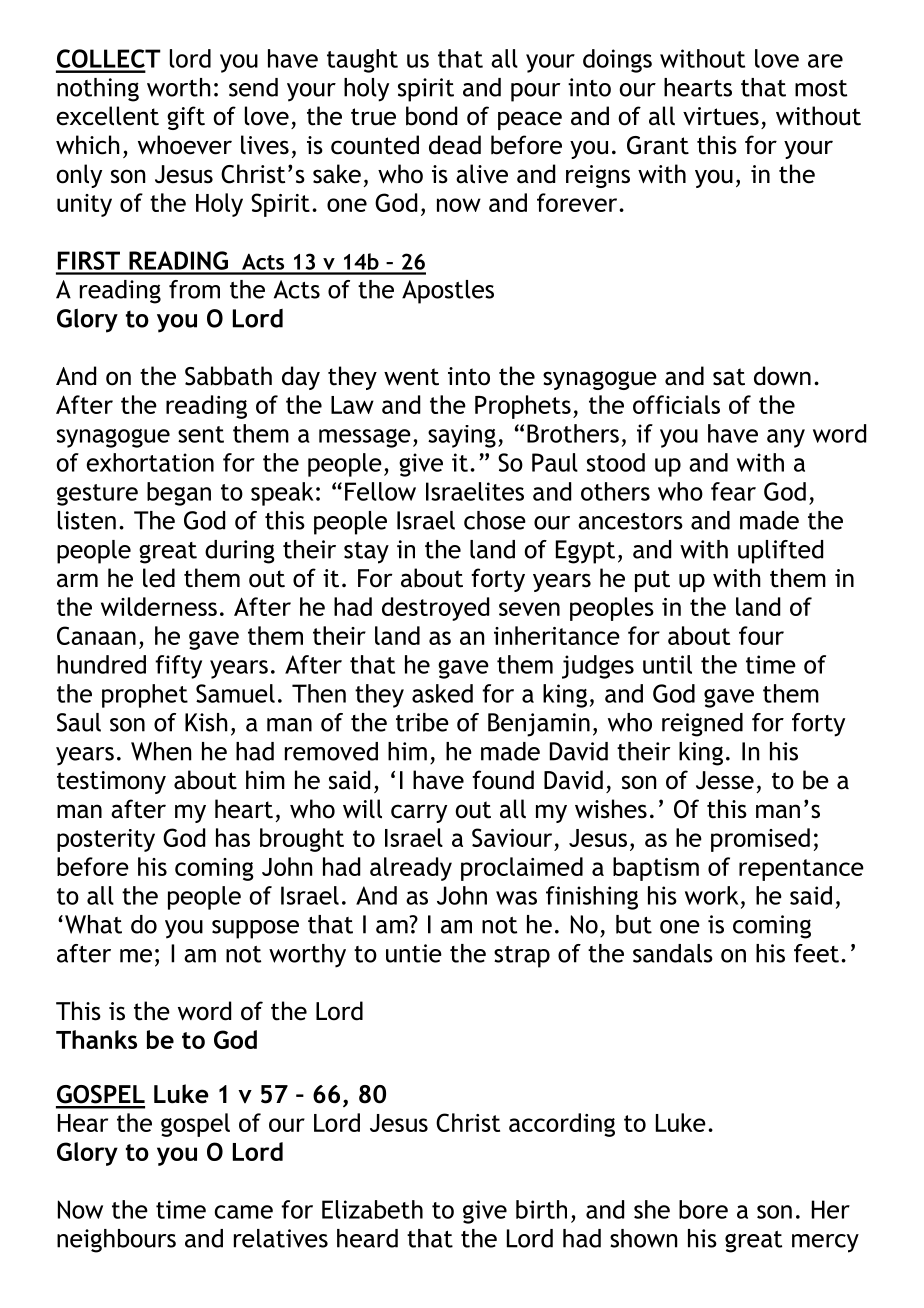  What do you see at coordinates (761, 635) in the document?
I see `four` at bounding box center [761, 635].
